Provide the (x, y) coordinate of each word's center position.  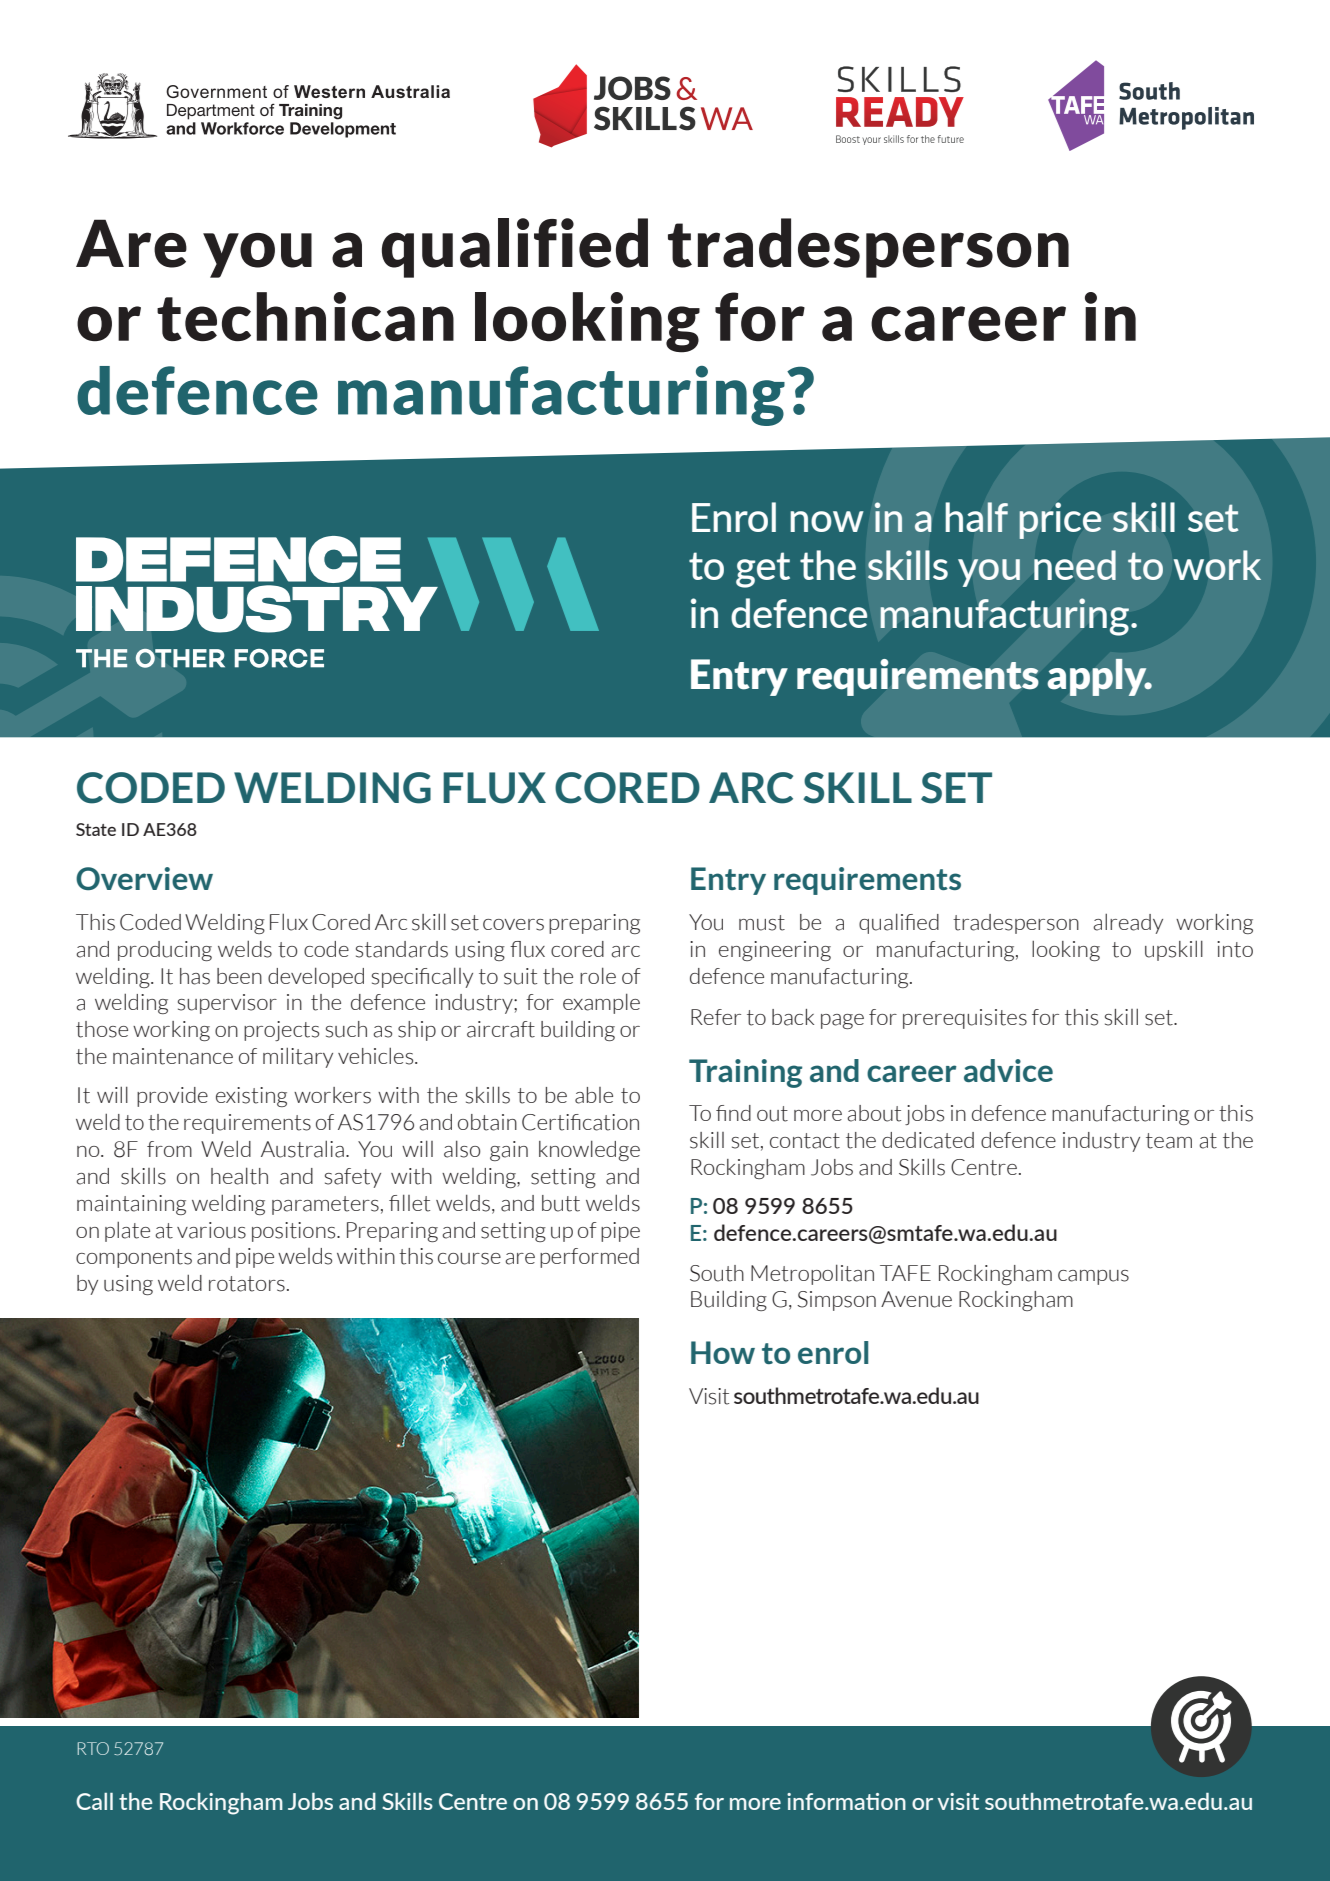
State (96, 829)
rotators (247, 1284)
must (762, 923)
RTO (93, 1748)
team (1169, 1141)
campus (1093, 1277)
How (723, 1352)
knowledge (589, 1151)
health (239, 1176)
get (763, 570)
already (1128, 924)
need (1075, 565)
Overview (144, 878)
